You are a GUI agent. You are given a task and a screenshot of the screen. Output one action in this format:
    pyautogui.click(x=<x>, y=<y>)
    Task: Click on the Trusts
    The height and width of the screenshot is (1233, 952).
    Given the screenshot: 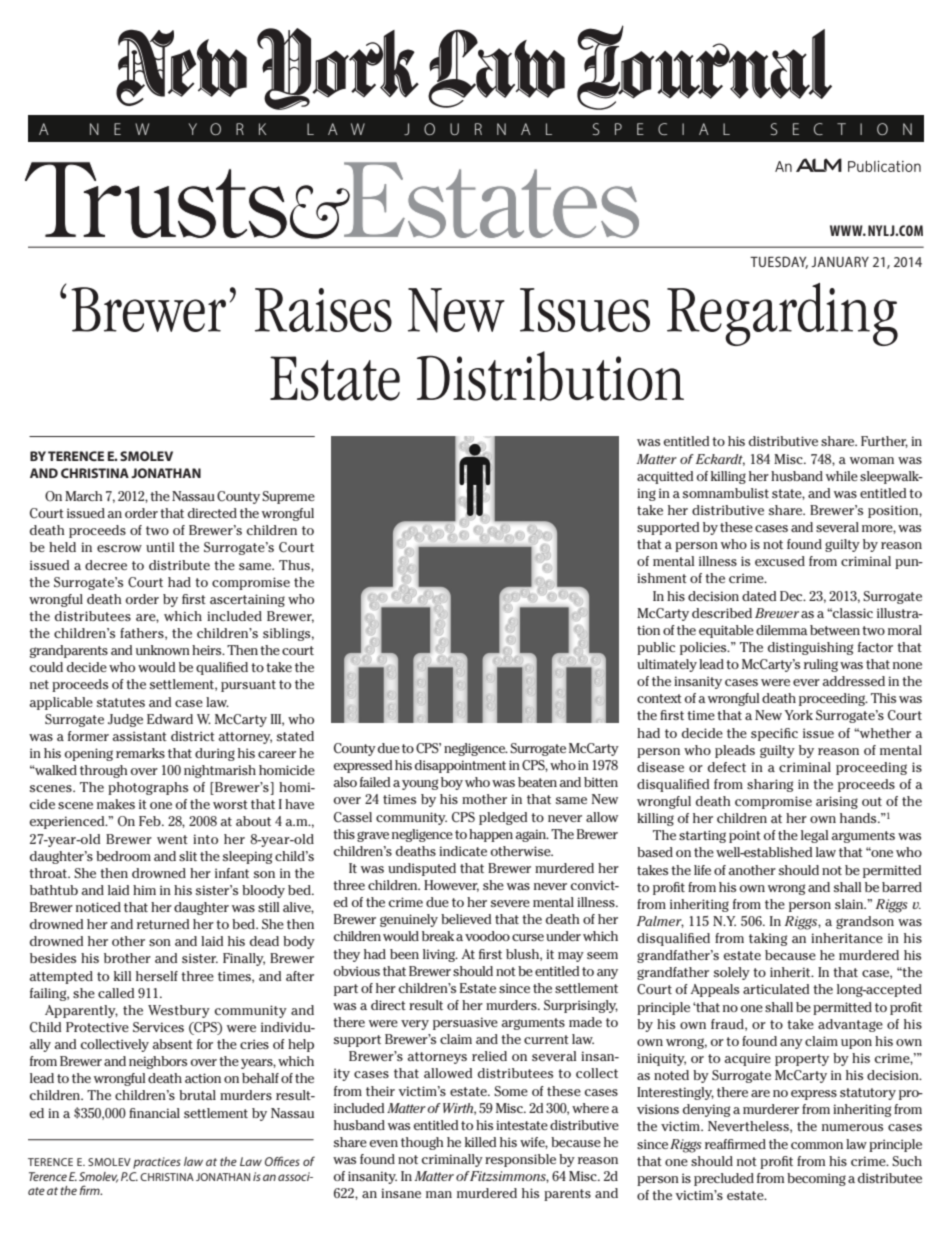 What is the action you would take?
    pyautogui.click(x=156, y=200)
